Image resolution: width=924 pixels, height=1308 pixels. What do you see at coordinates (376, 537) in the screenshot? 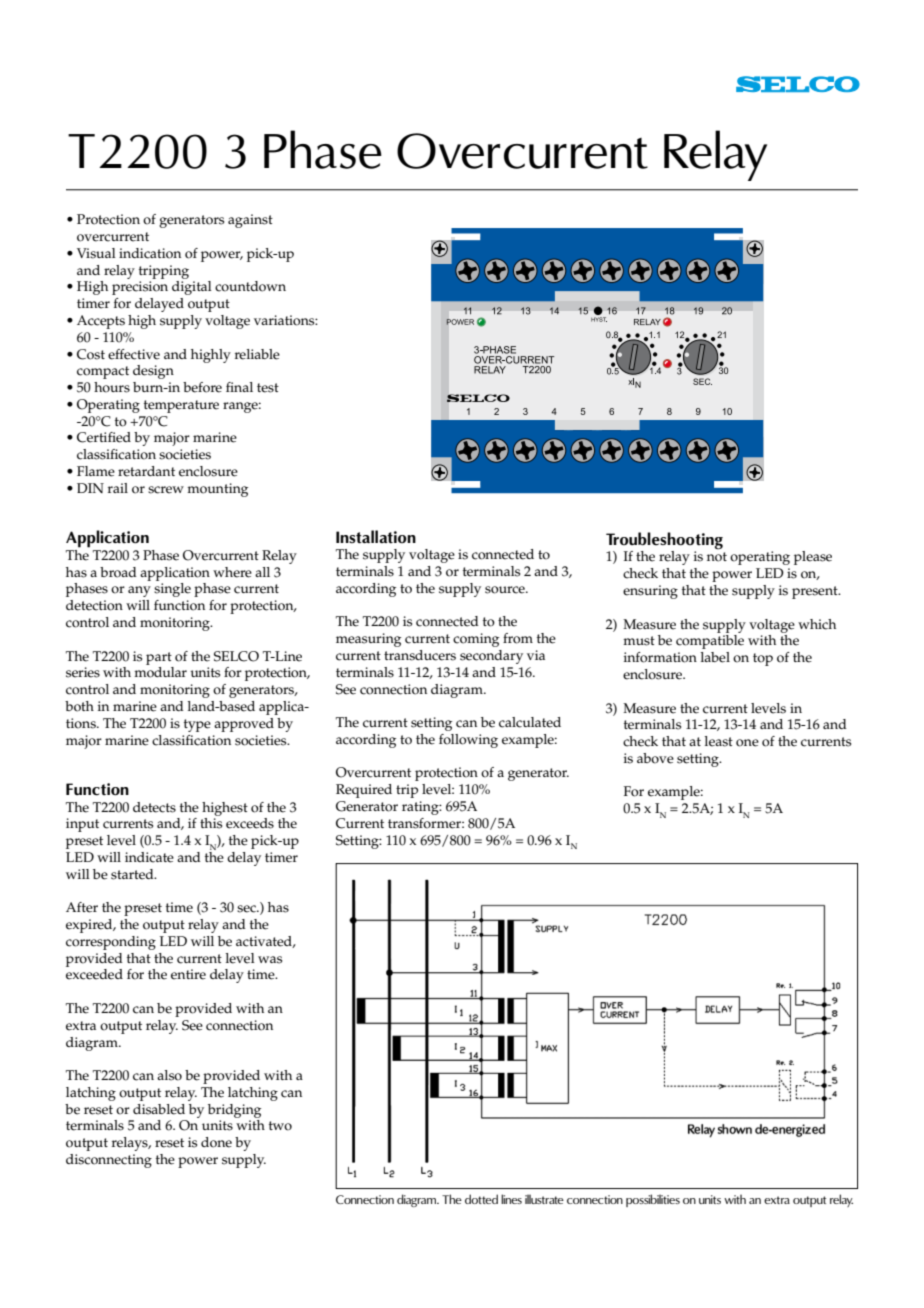
I see `Installation` at bounding box center [376, 537].
